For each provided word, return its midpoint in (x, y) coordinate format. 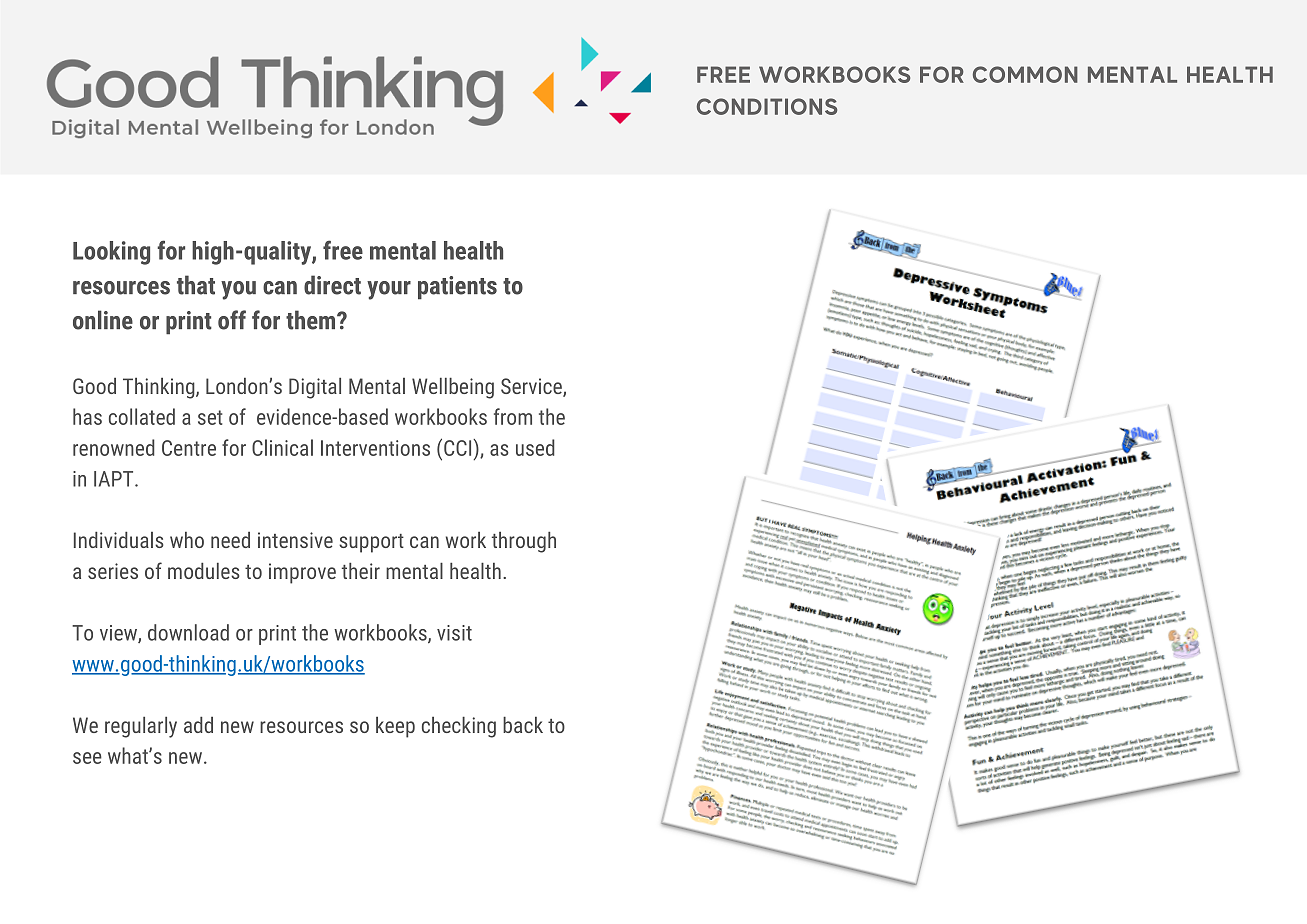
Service (532, 387)
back (523, 725)
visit (454, 633)
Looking (111, 253)
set (210, 417)
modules (204, 571)
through (524, 542)
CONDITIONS (767, 106)
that (196, 285)
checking (459, 727)
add (198, 725)
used (535, 447)
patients (457, 288)
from (513, 416)
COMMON (1025, 74)
